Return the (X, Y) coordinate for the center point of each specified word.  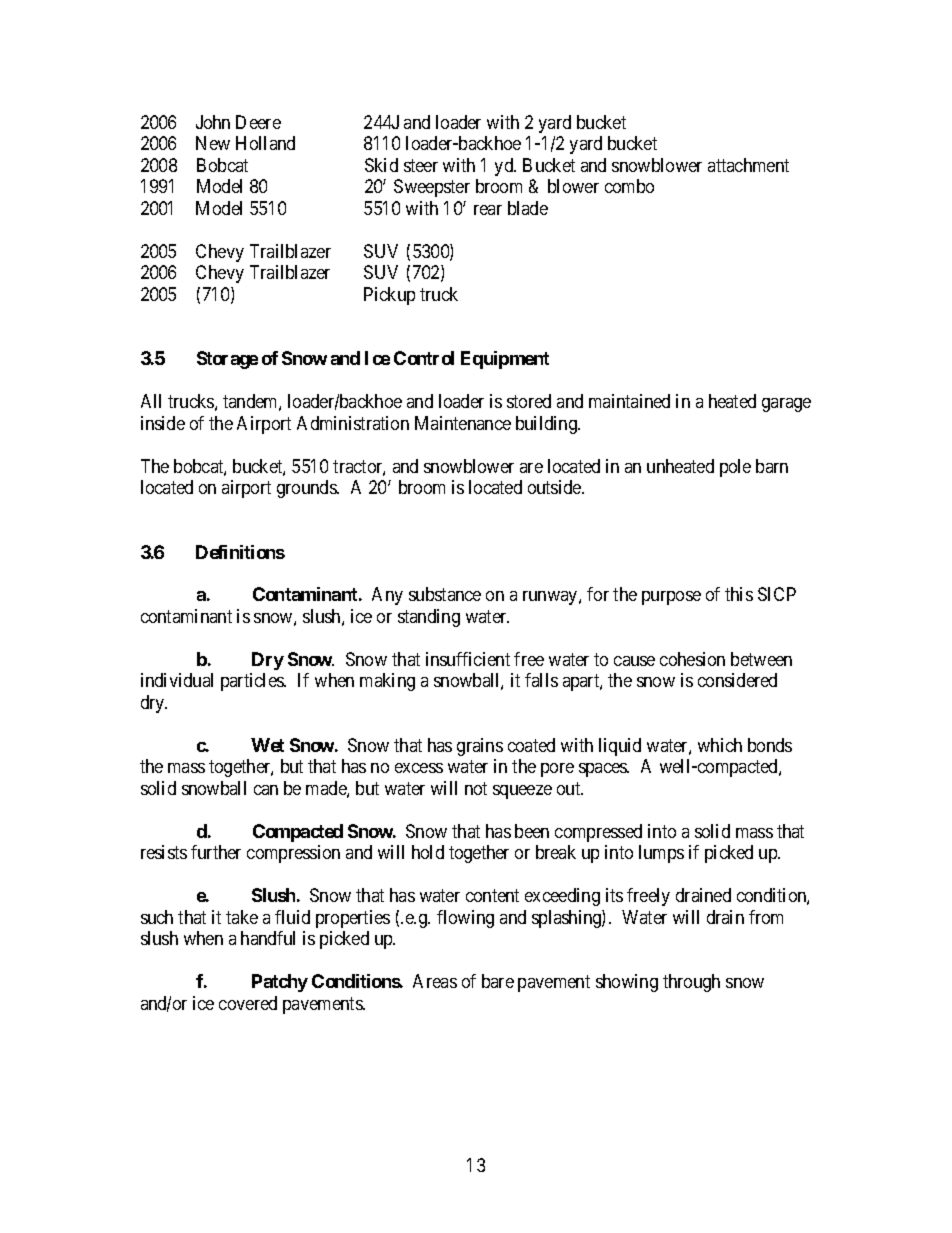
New (213, 143)
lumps (661, 854)
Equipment (505, 360)
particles (253, 682)
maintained (629, 401)
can (266, 790)
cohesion (692, 659)
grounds (307, 489)
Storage (227, 360)
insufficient (468, 659)
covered (248, 1003)
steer (421, 165)
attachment (748, 165)
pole (735, 468)
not (476, 788)
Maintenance (463, 423)
